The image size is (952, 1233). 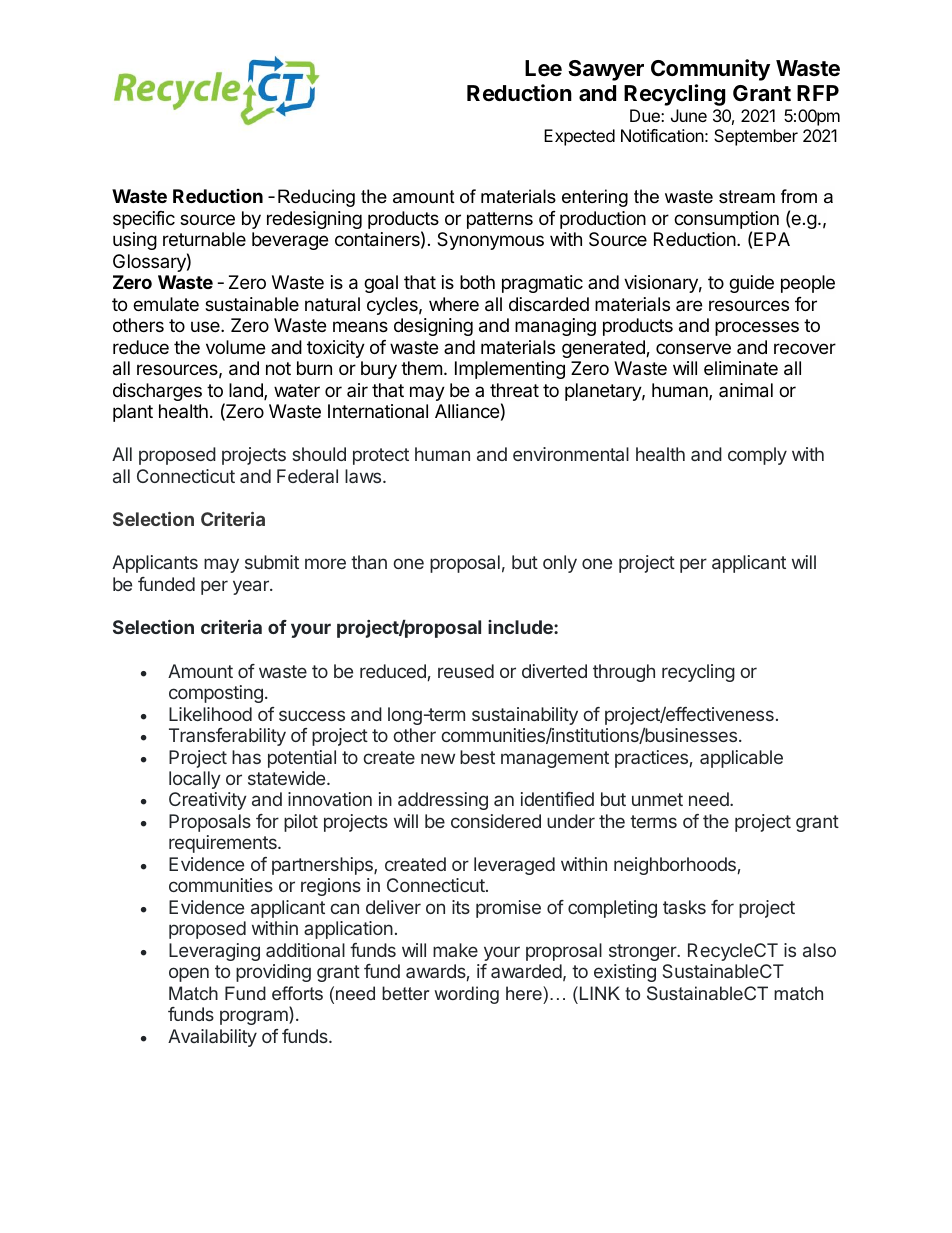 I want to click on submit, so click(x=272, y=562).
